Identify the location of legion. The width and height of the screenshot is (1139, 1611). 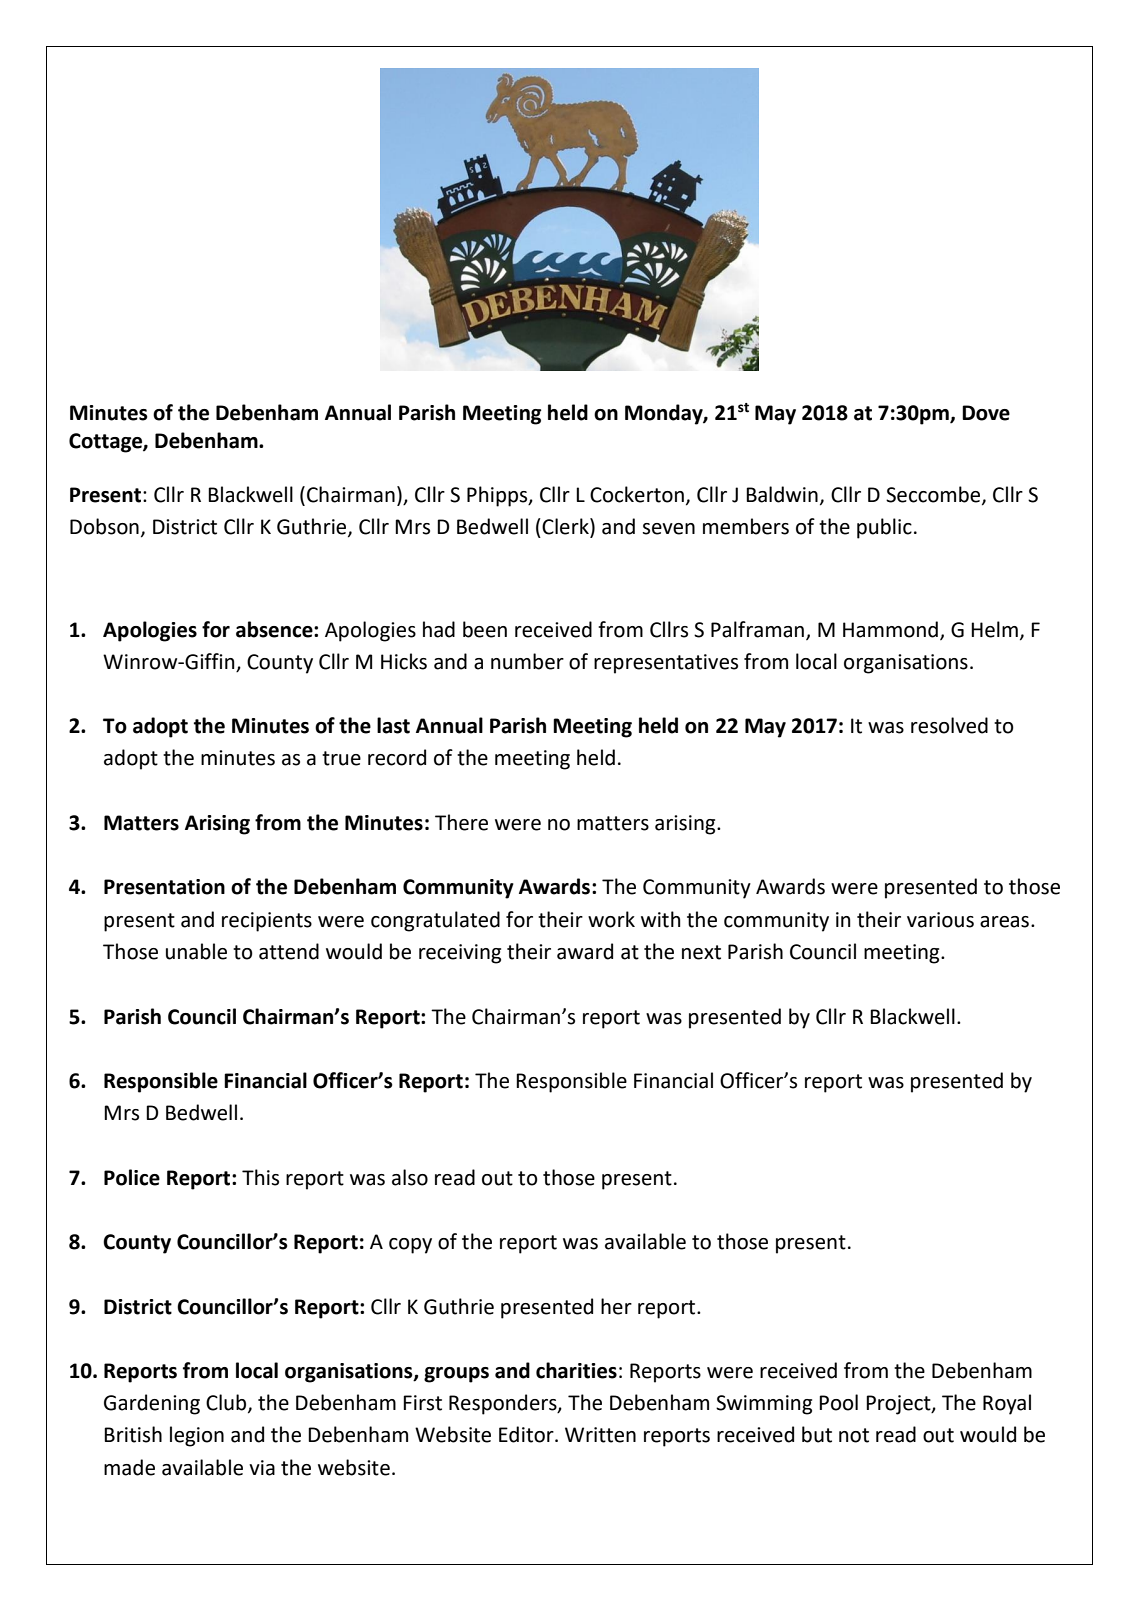
(197, 1436).
